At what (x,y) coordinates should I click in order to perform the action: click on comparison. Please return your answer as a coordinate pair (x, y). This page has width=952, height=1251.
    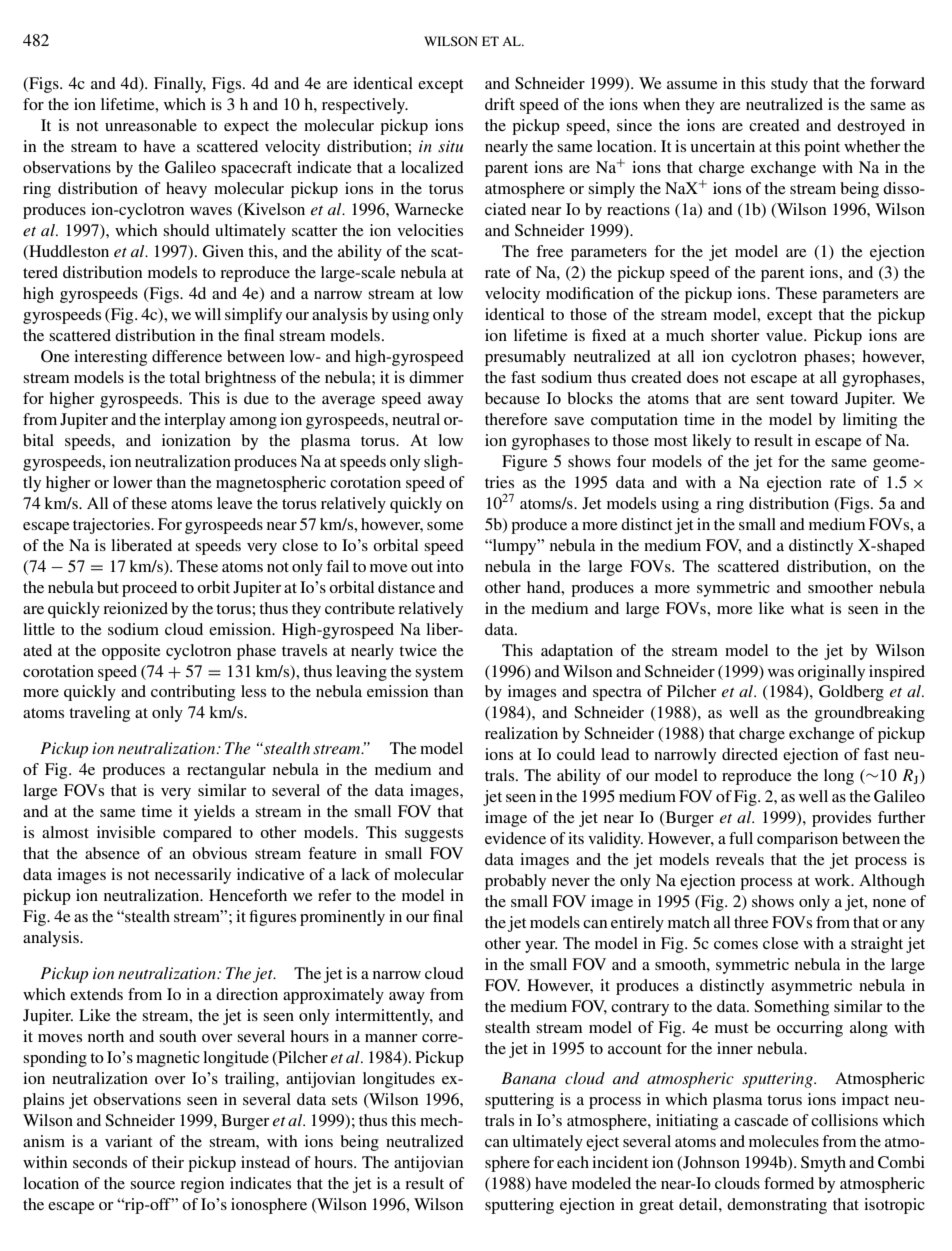
    Looking at the image, I should click on (797, 840).
